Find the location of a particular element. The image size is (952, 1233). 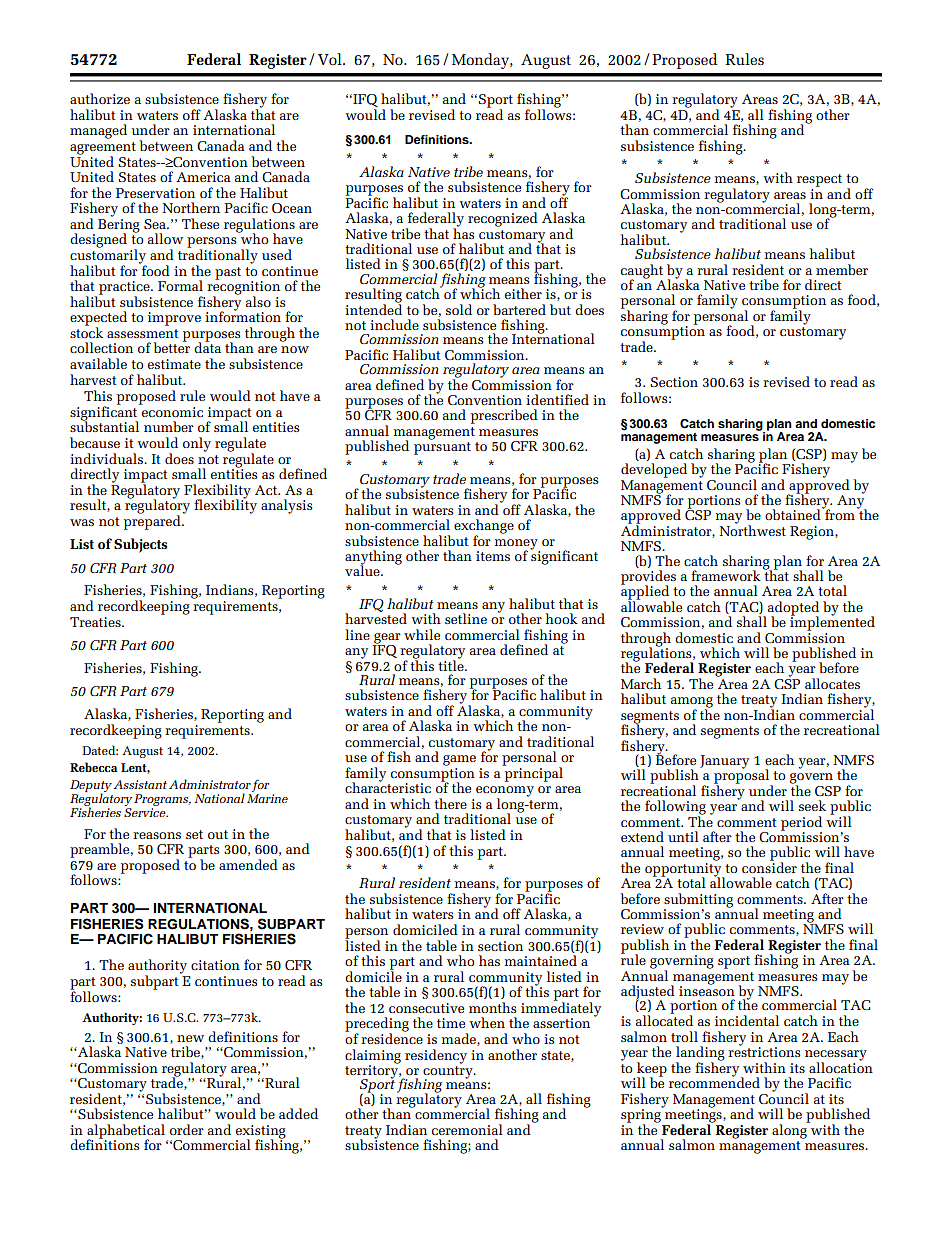

member is located at coordinates (842, 269).
